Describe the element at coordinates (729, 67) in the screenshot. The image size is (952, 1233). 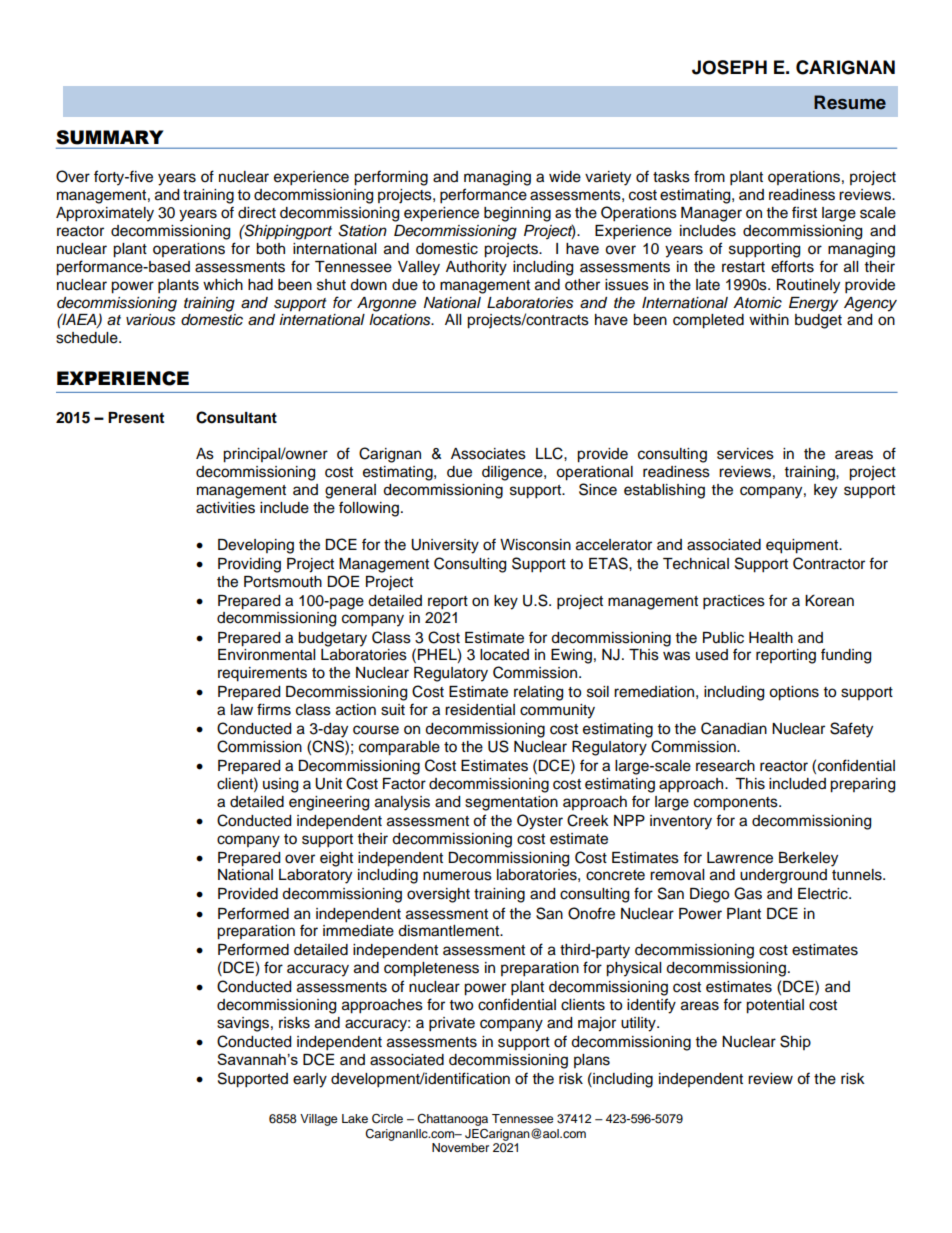
I see `JOSEPH` at that location.
